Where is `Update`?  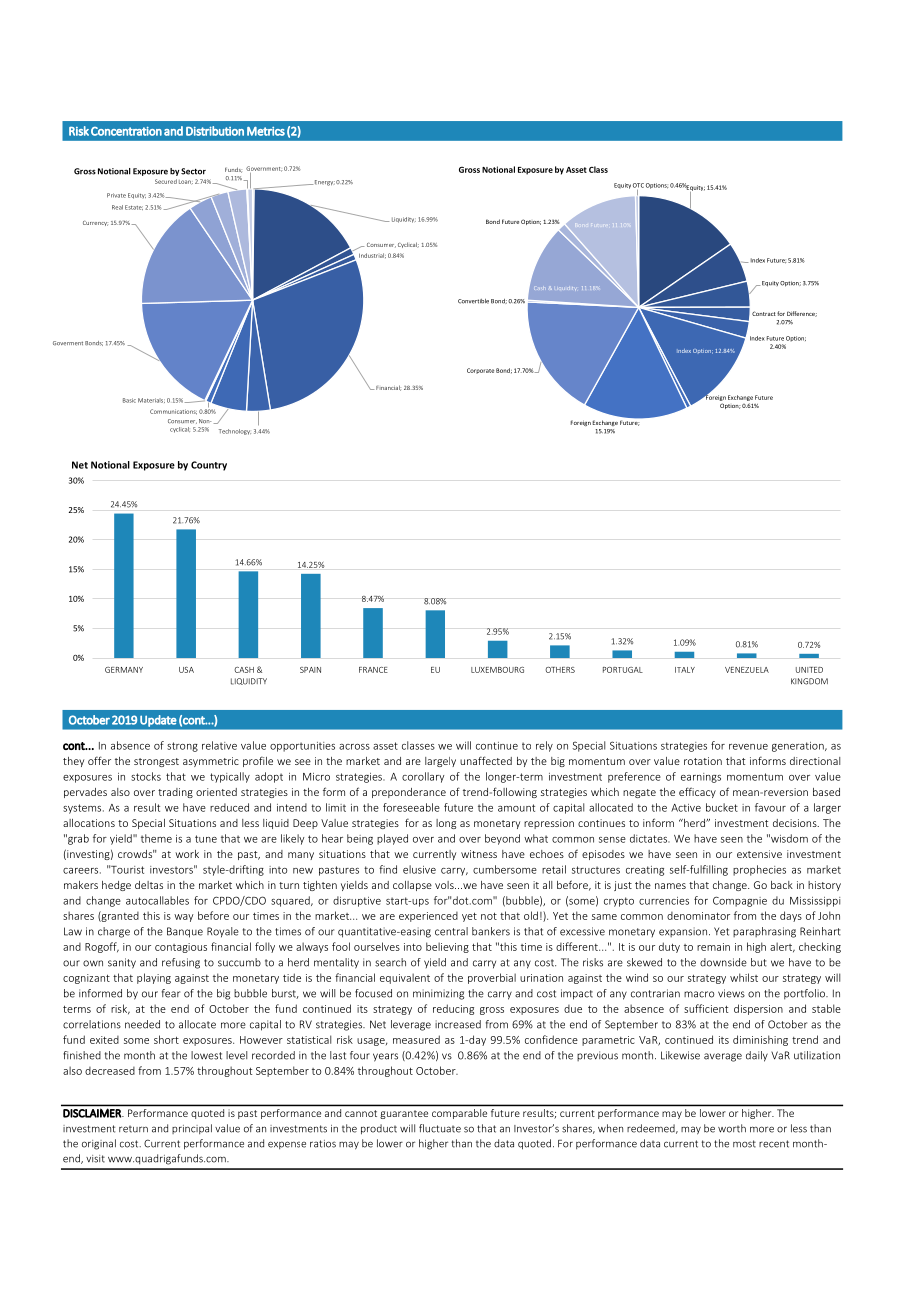 Update is located at coordinates (158, 721).
